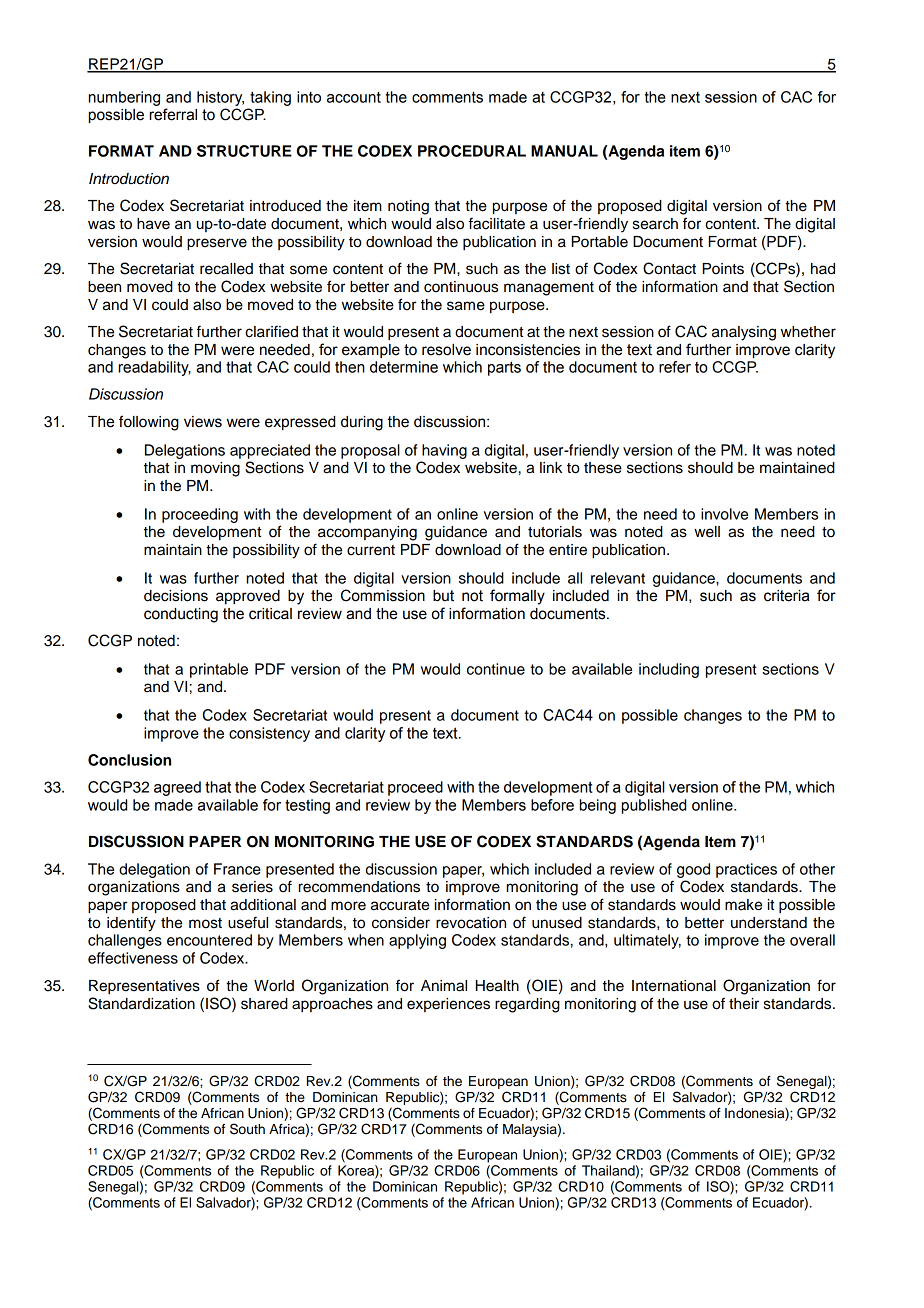  What do you see at coordinates (472, 151) in the screenshot?
I see `PROCEDURAL` at bounding box center [472, 151].
